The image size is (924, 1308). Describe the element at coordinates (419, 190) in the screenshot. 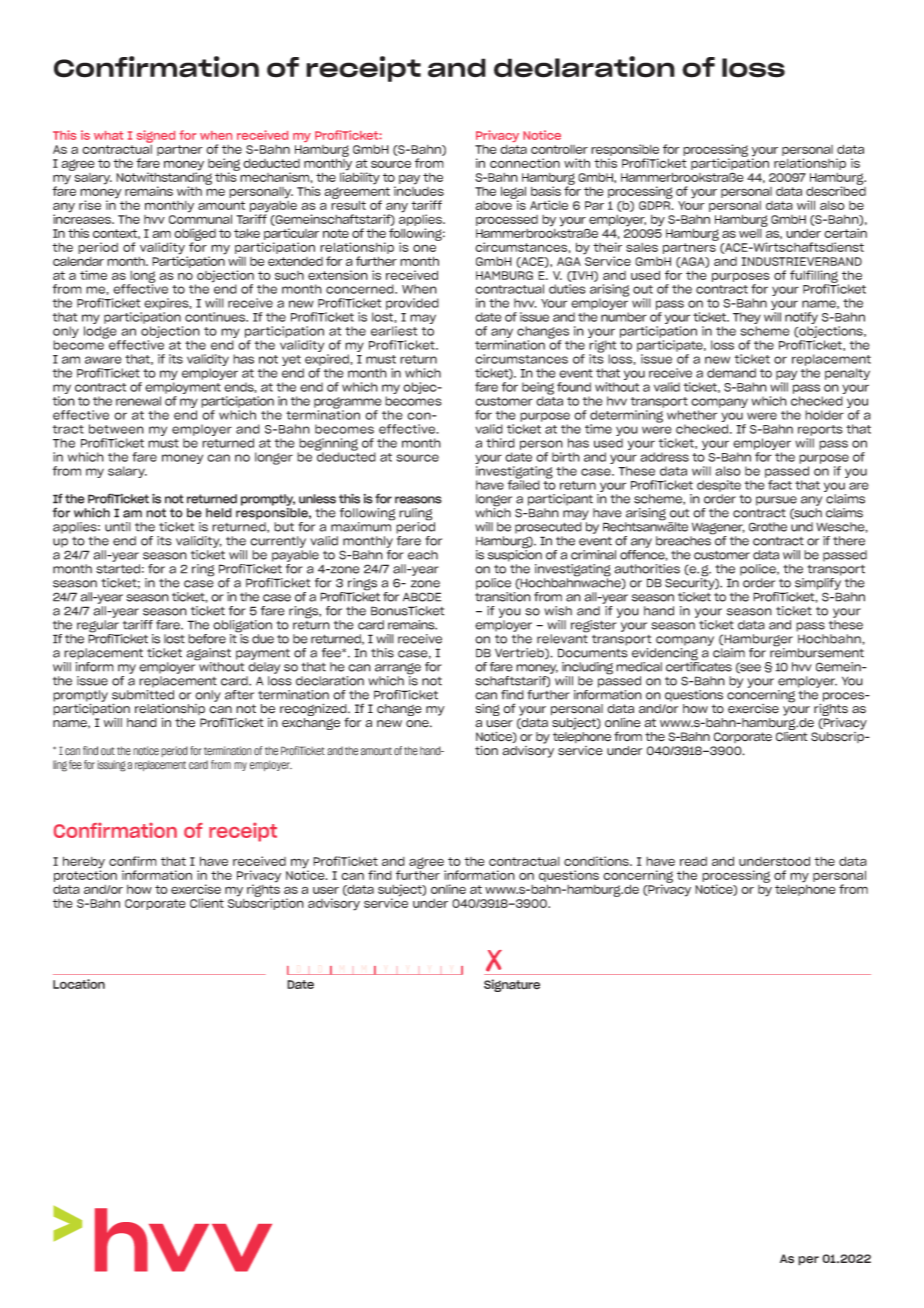

I see `includes` at that location.
